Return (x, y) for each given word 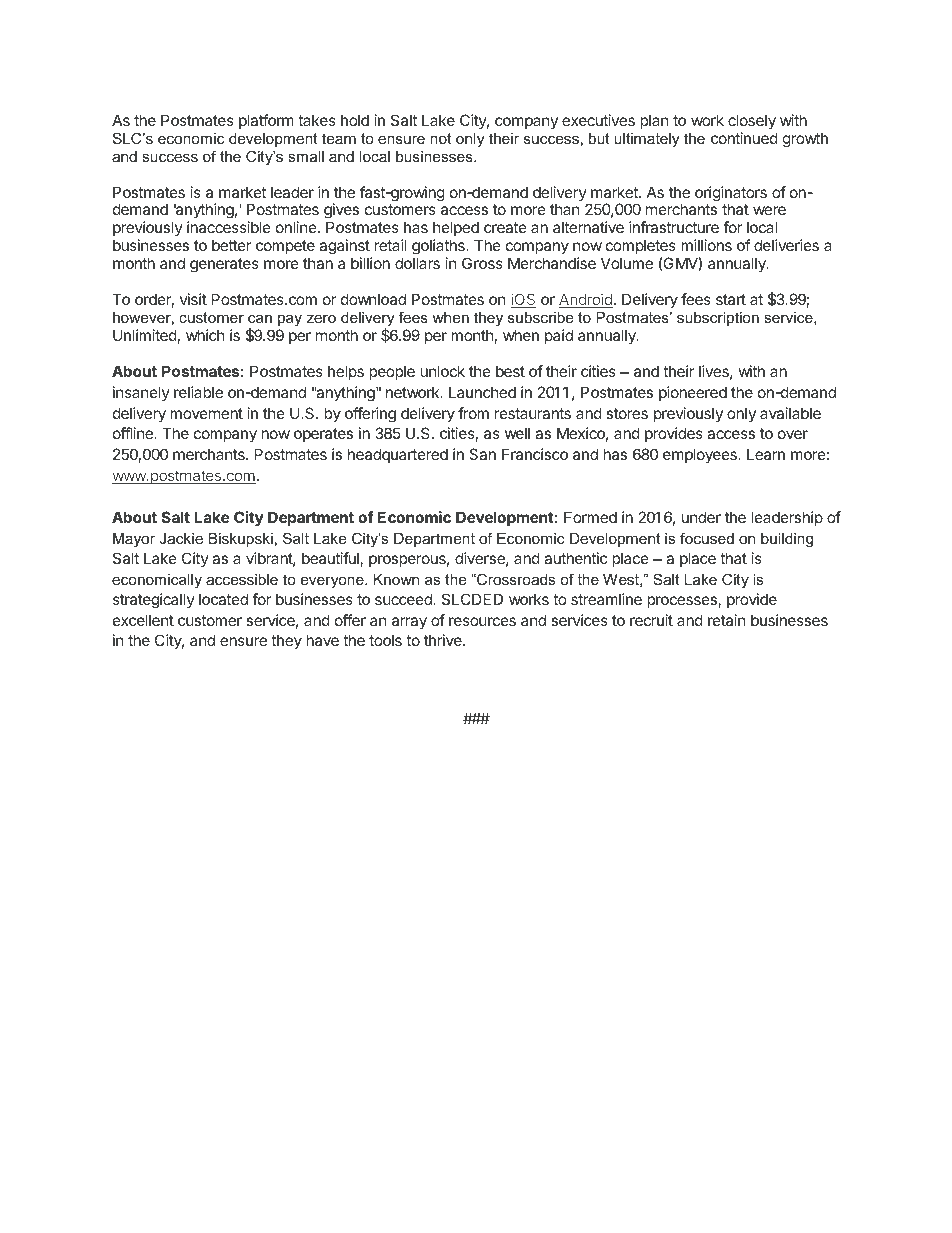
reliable (198, 392)
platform (266, 121)
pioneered (693, 393)
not (441, 138)
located (223, 599)
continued (744, 138)
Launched (482, 392)
